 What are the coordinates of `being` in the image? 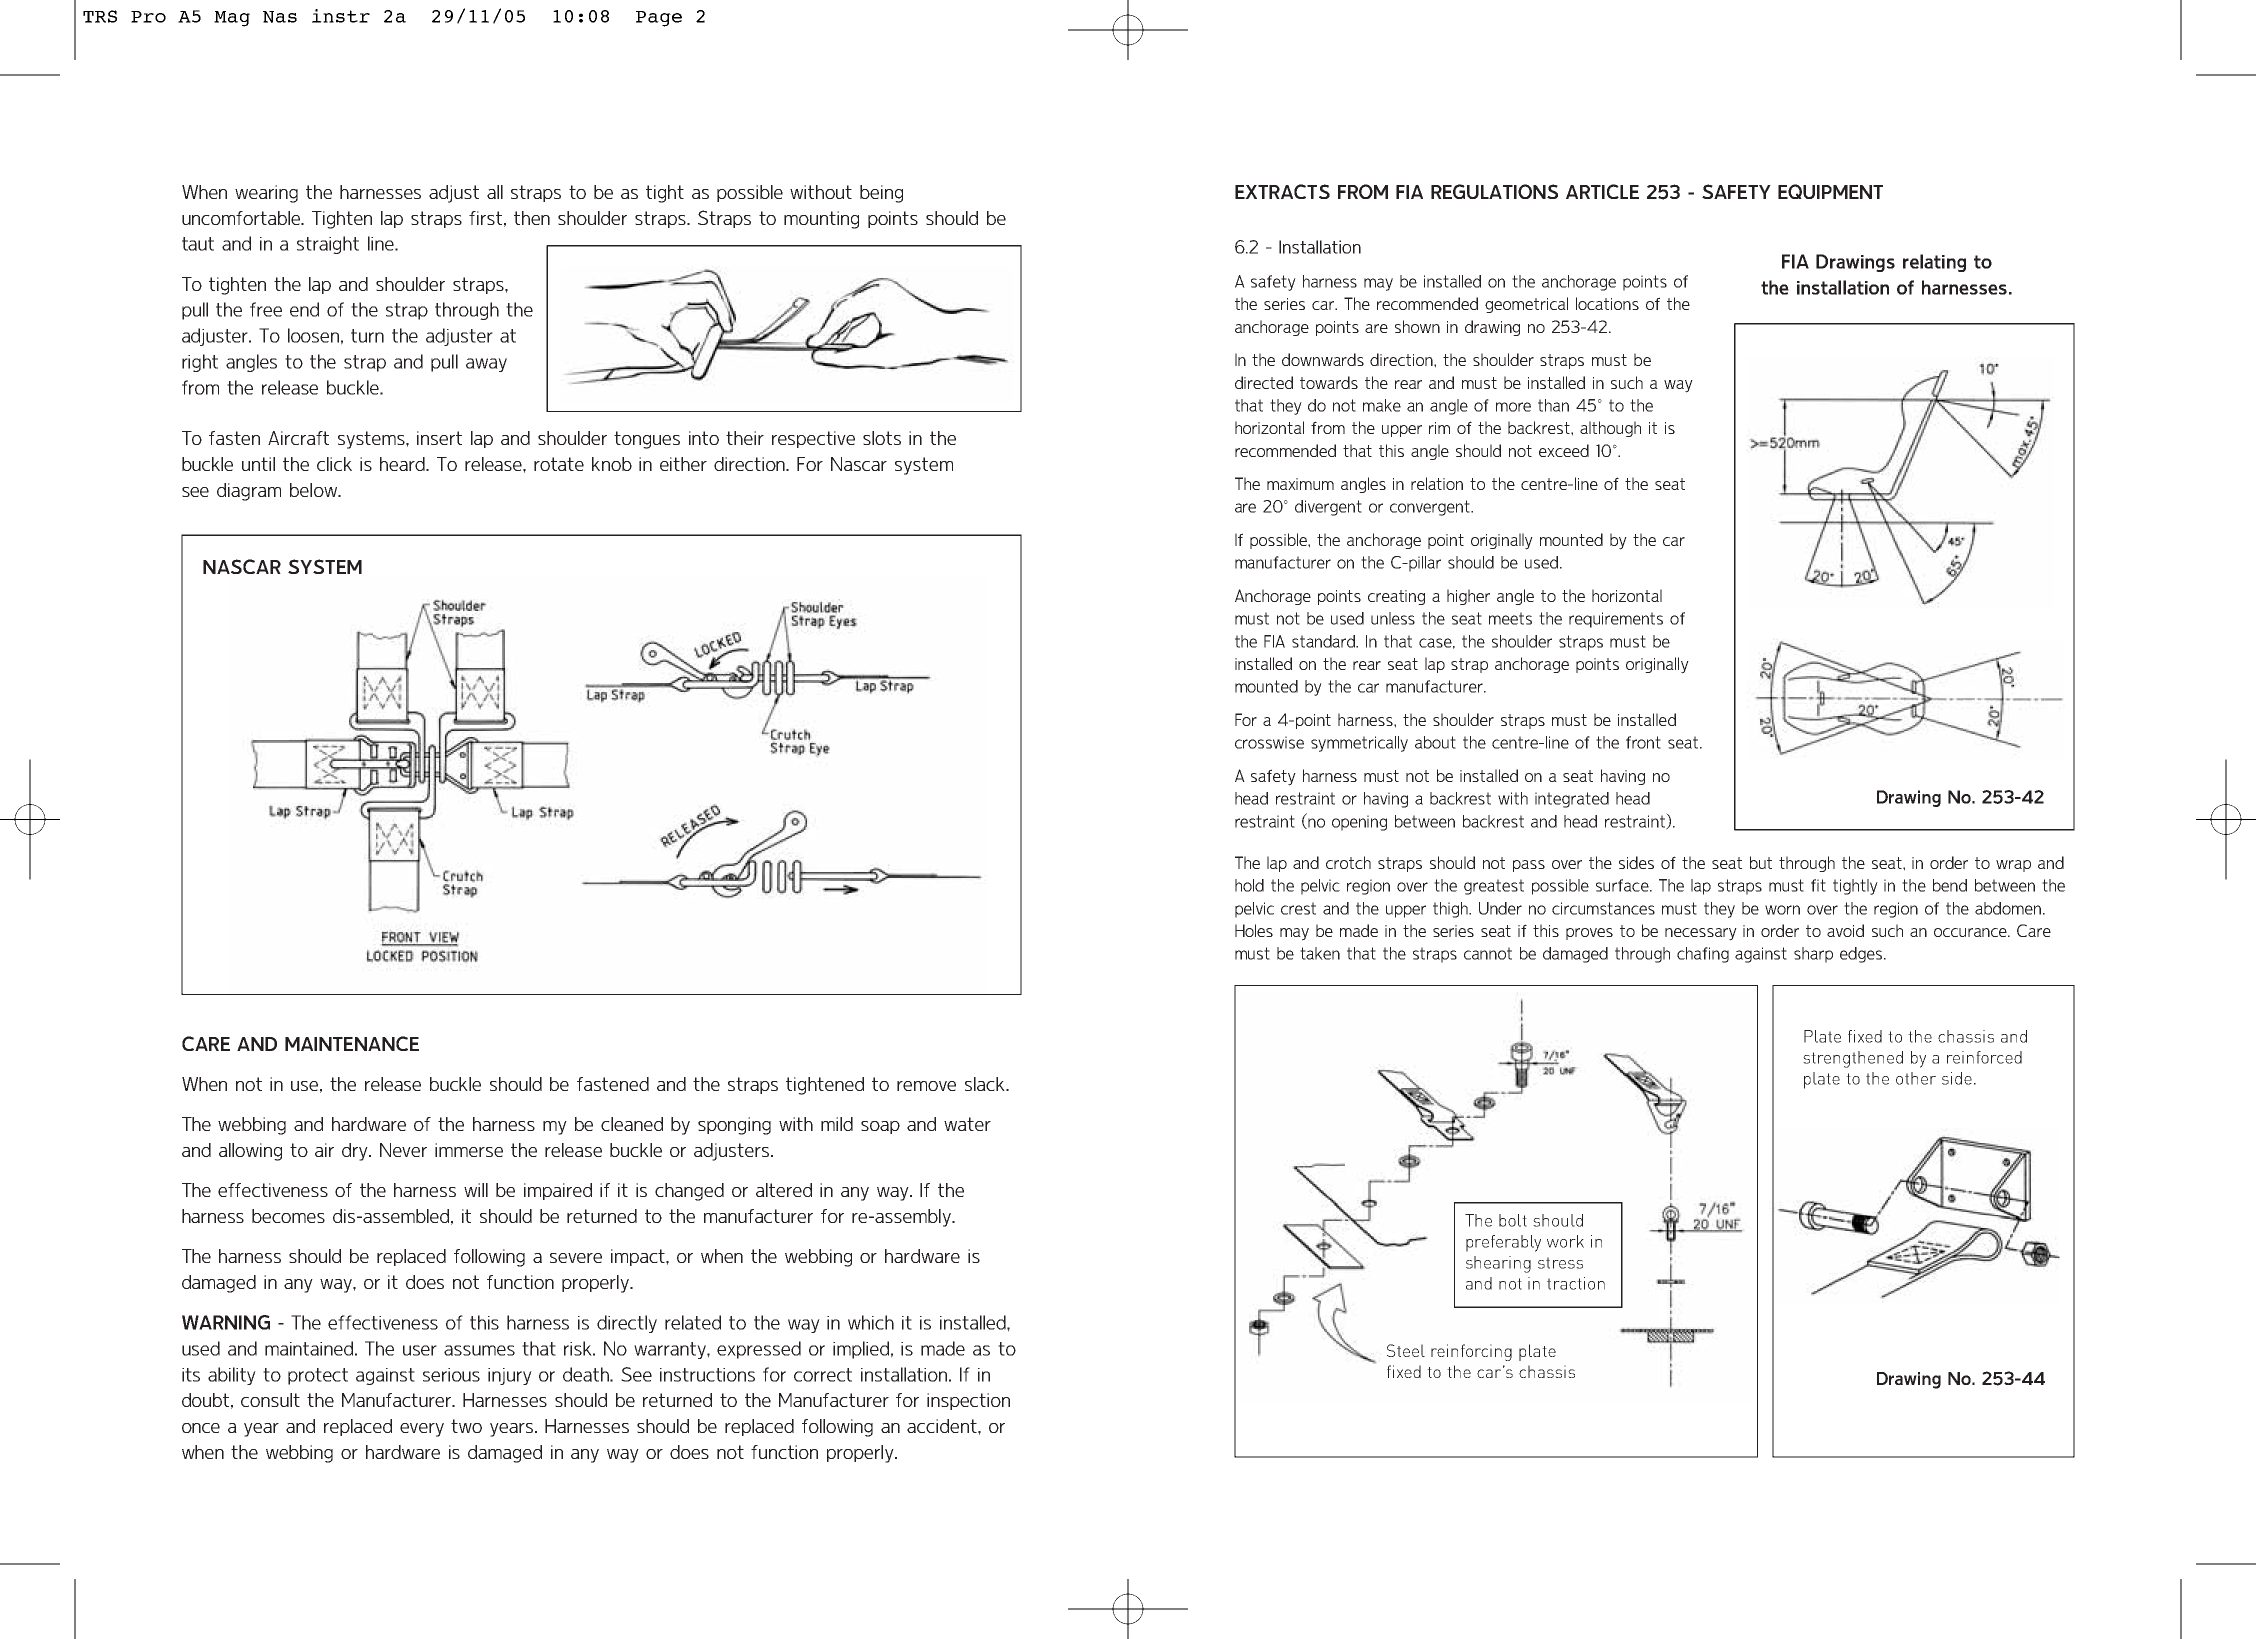 It's located at (881, 194).
